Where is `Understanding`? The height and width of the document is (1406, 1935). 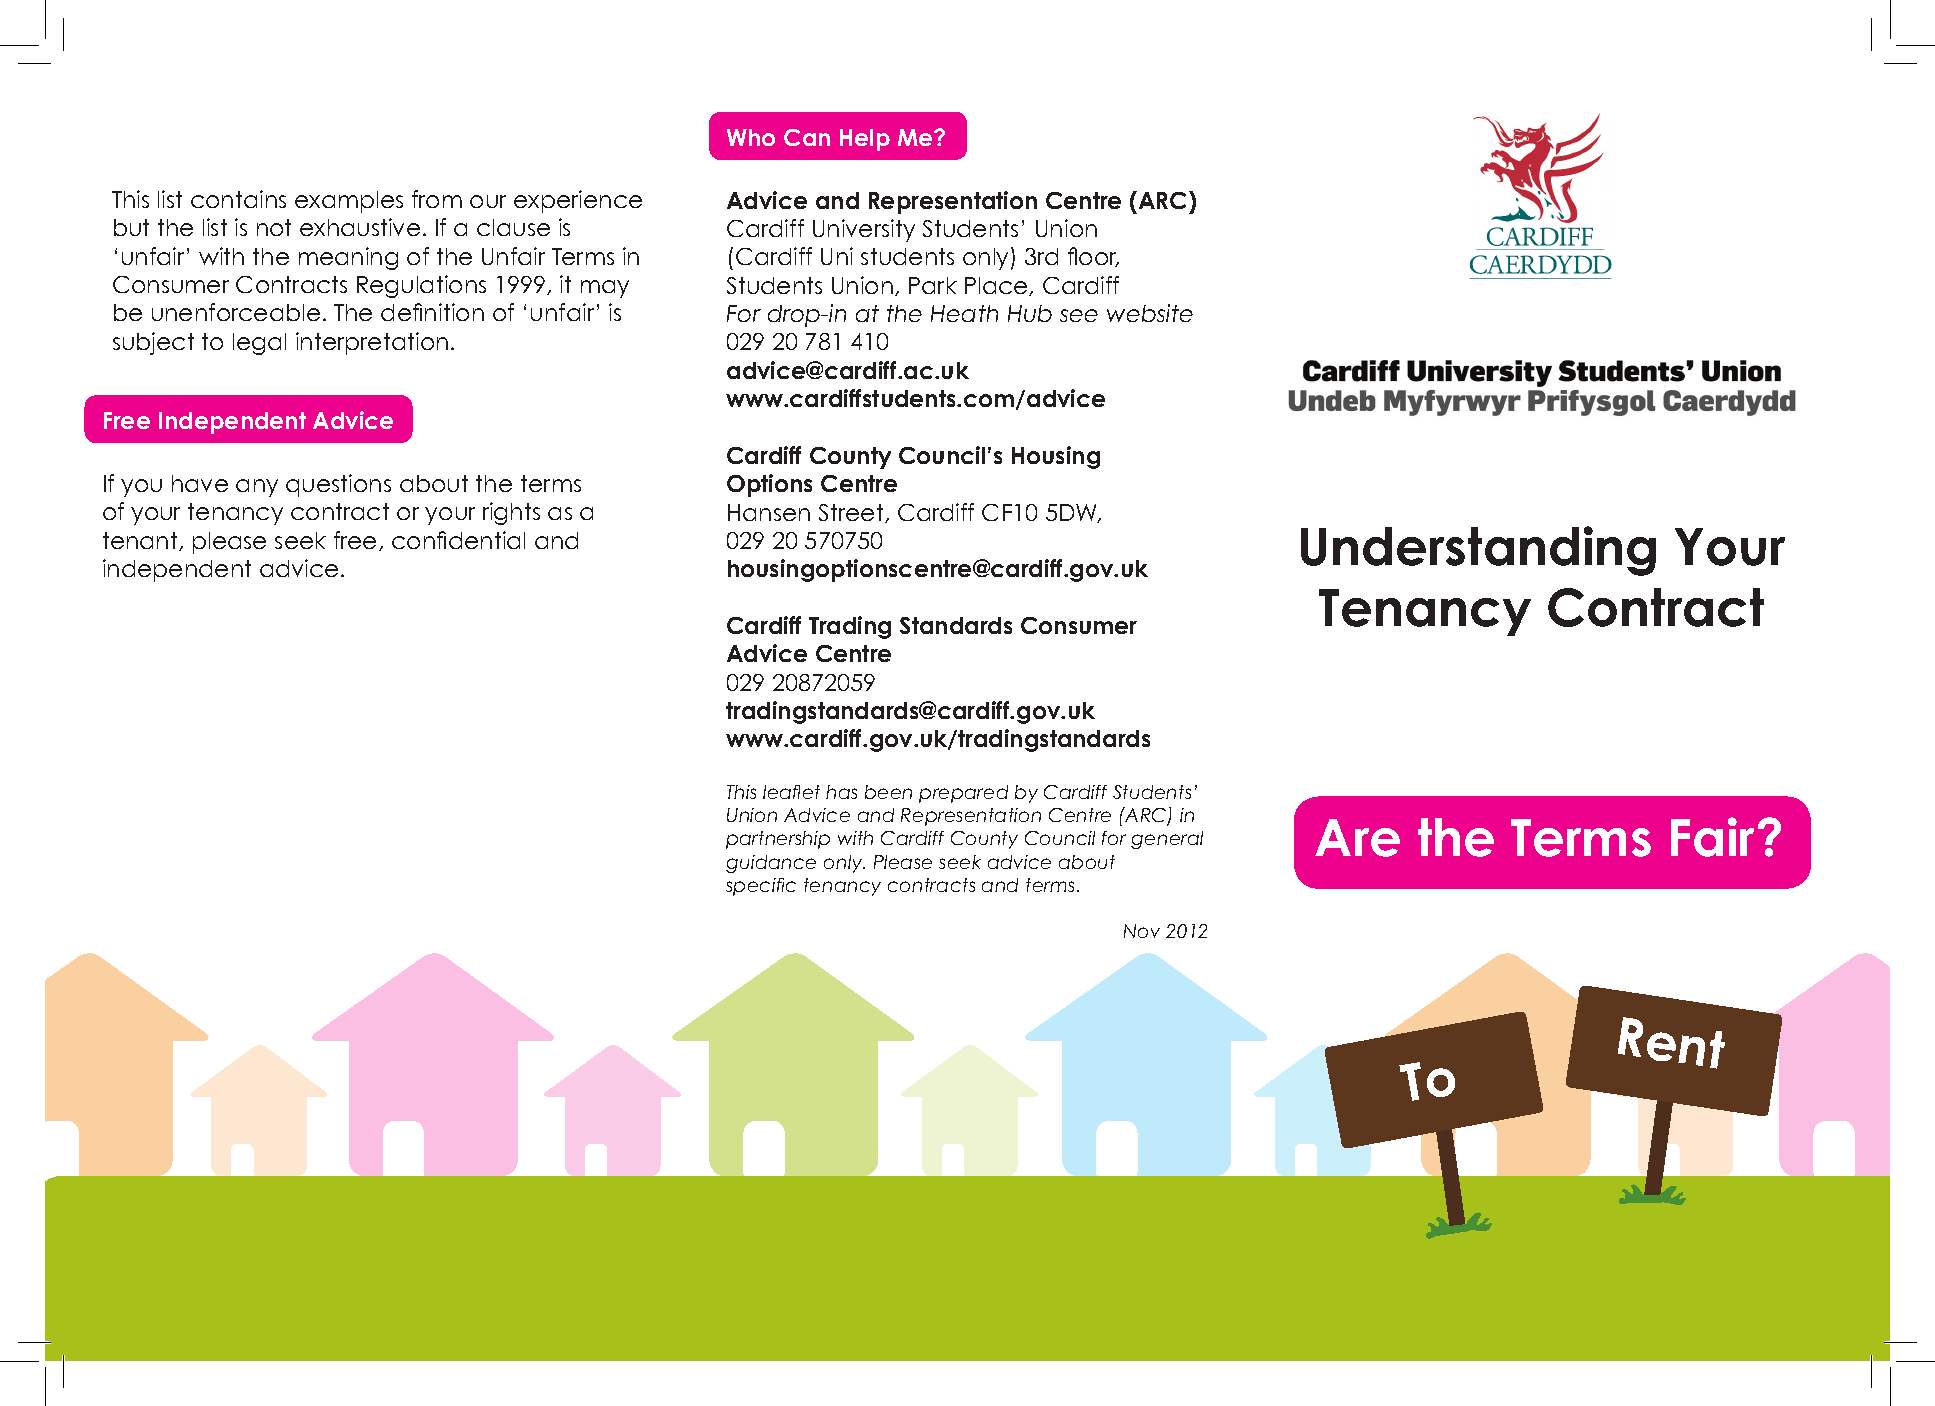
Understanding is located at coordinates (1478, 551).
